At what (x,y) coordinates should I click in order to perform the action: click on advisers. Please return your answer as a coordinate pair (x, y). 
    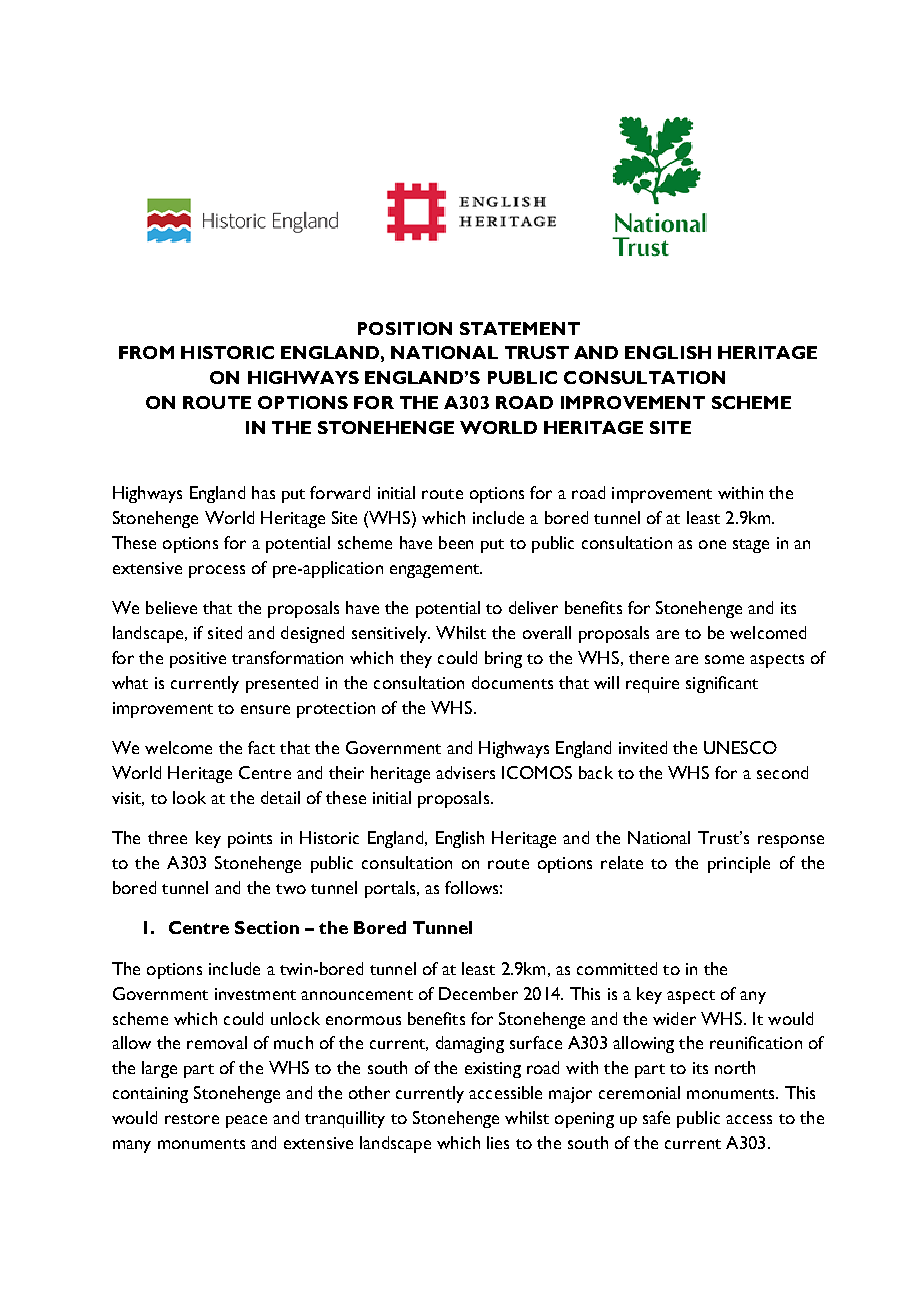
    Looking at the image, I should click on (465, 772).
